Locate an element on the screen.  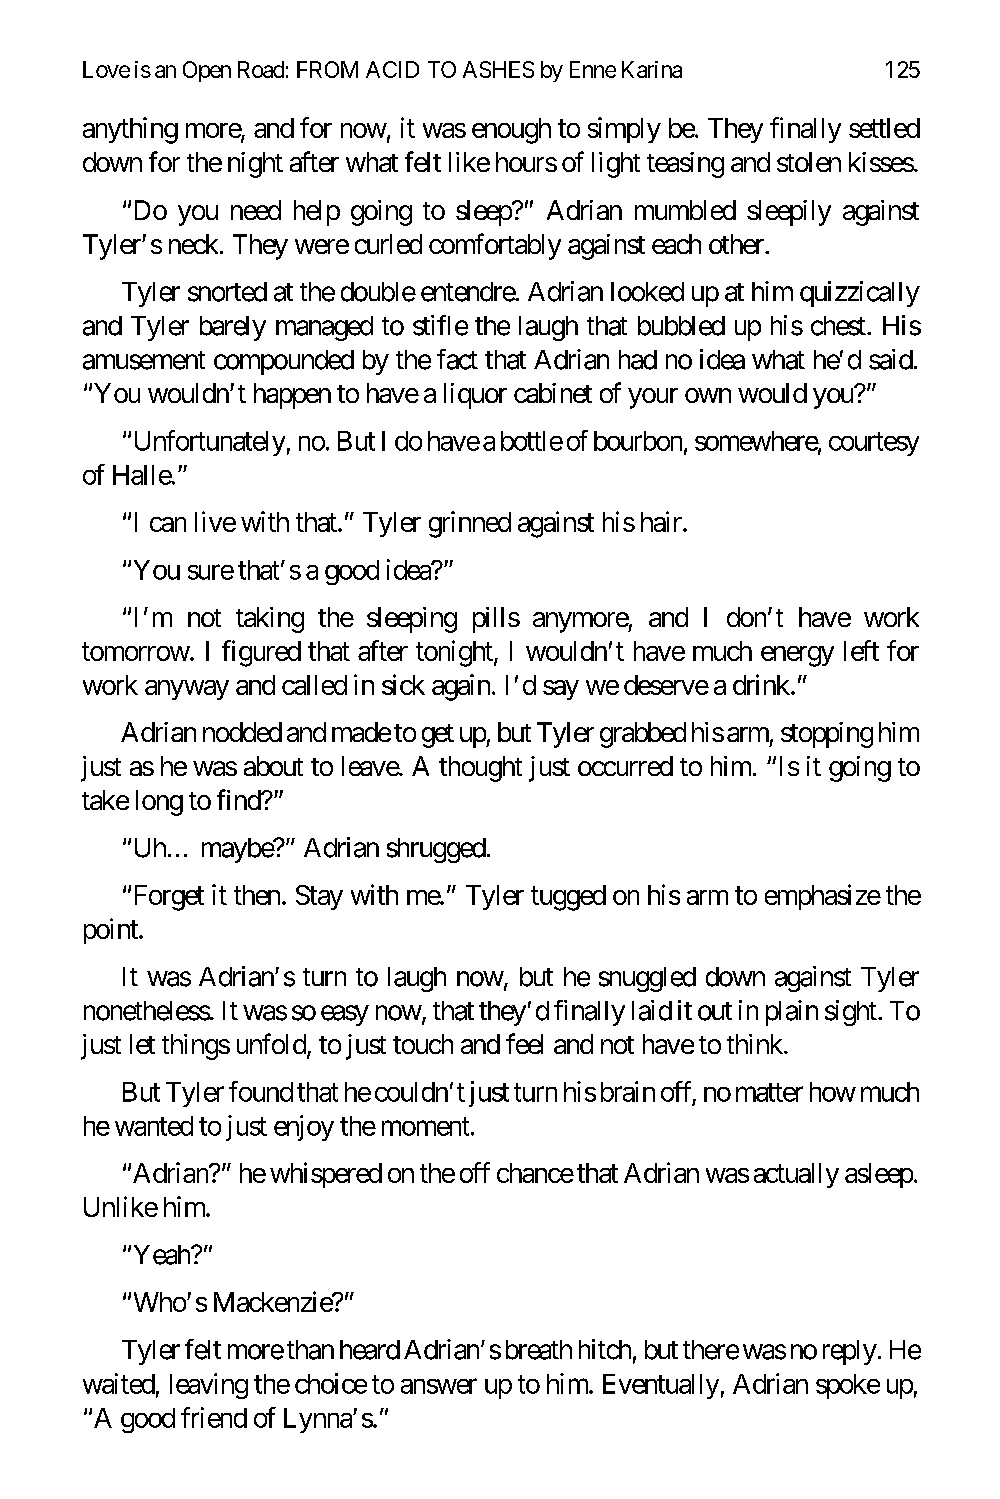
courtesy is located at coordinates (874, 444).
